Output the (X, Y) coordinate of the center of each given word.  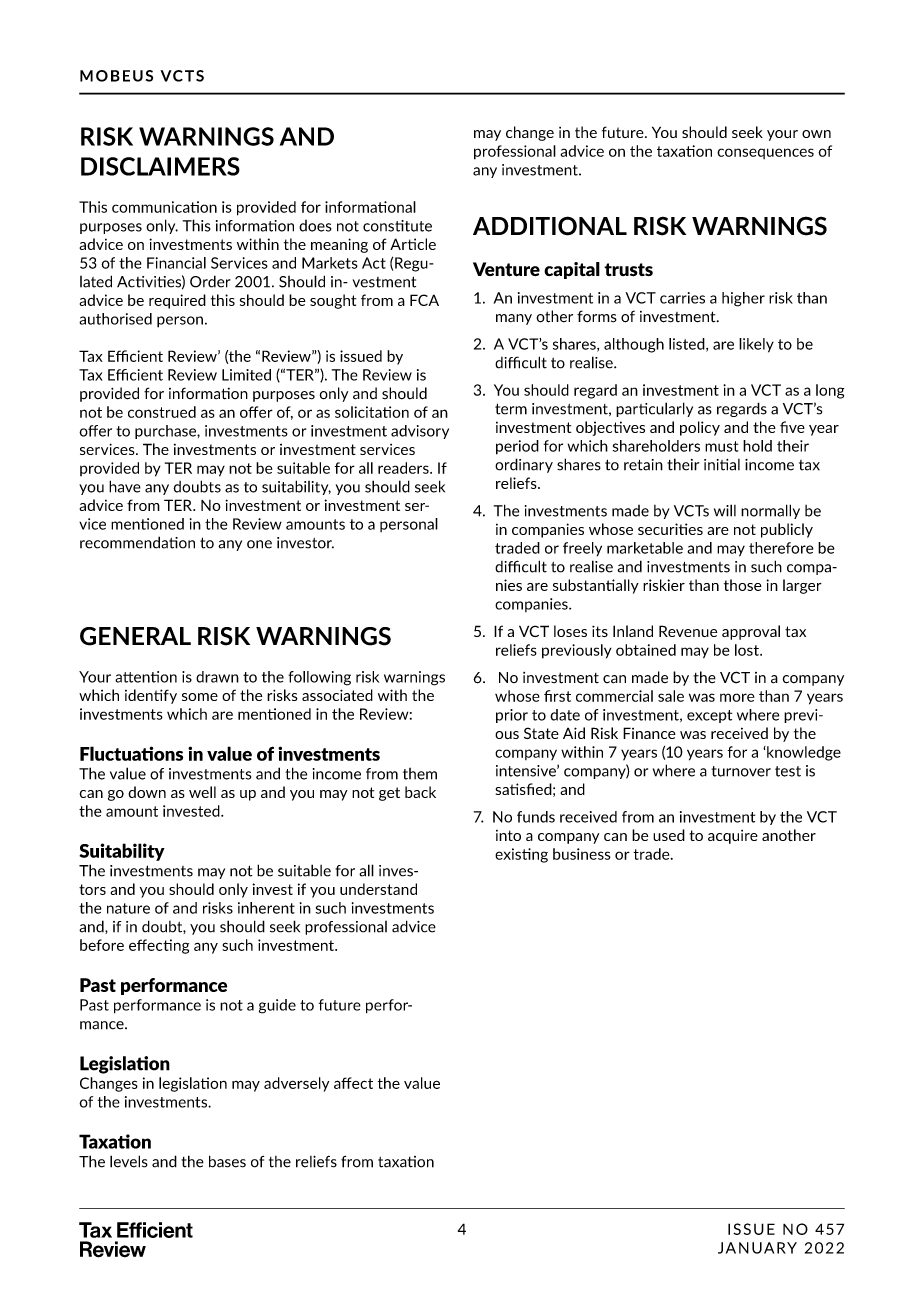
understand (378, 889)
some (200, 697)
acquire (733, 837)
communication (164, 207)
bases (227, 1161)
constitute (397, 226)
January (757, 1248)
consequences (765, 153)
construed (162, 412)
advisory (420, 432)
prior (512, 716)
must (722, 446)
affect (353, 1083)
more (737, 697)
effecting (159, 946)
